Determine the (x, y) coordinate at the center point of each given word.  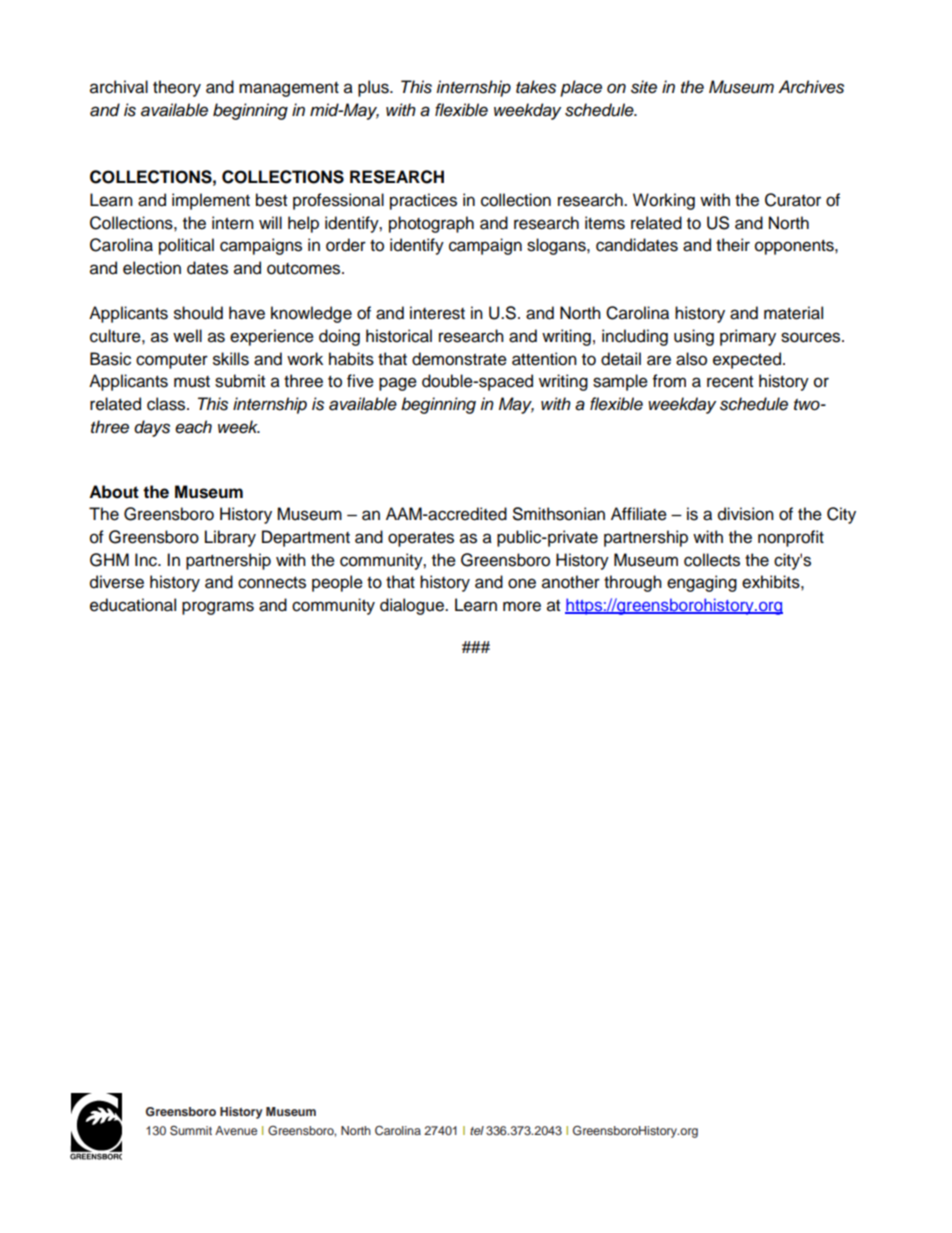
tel (477, 1130)
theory (177, 88)
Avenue (236, 1130)
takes (536, 87)
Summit (191, 1131)
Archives (811, 87)
